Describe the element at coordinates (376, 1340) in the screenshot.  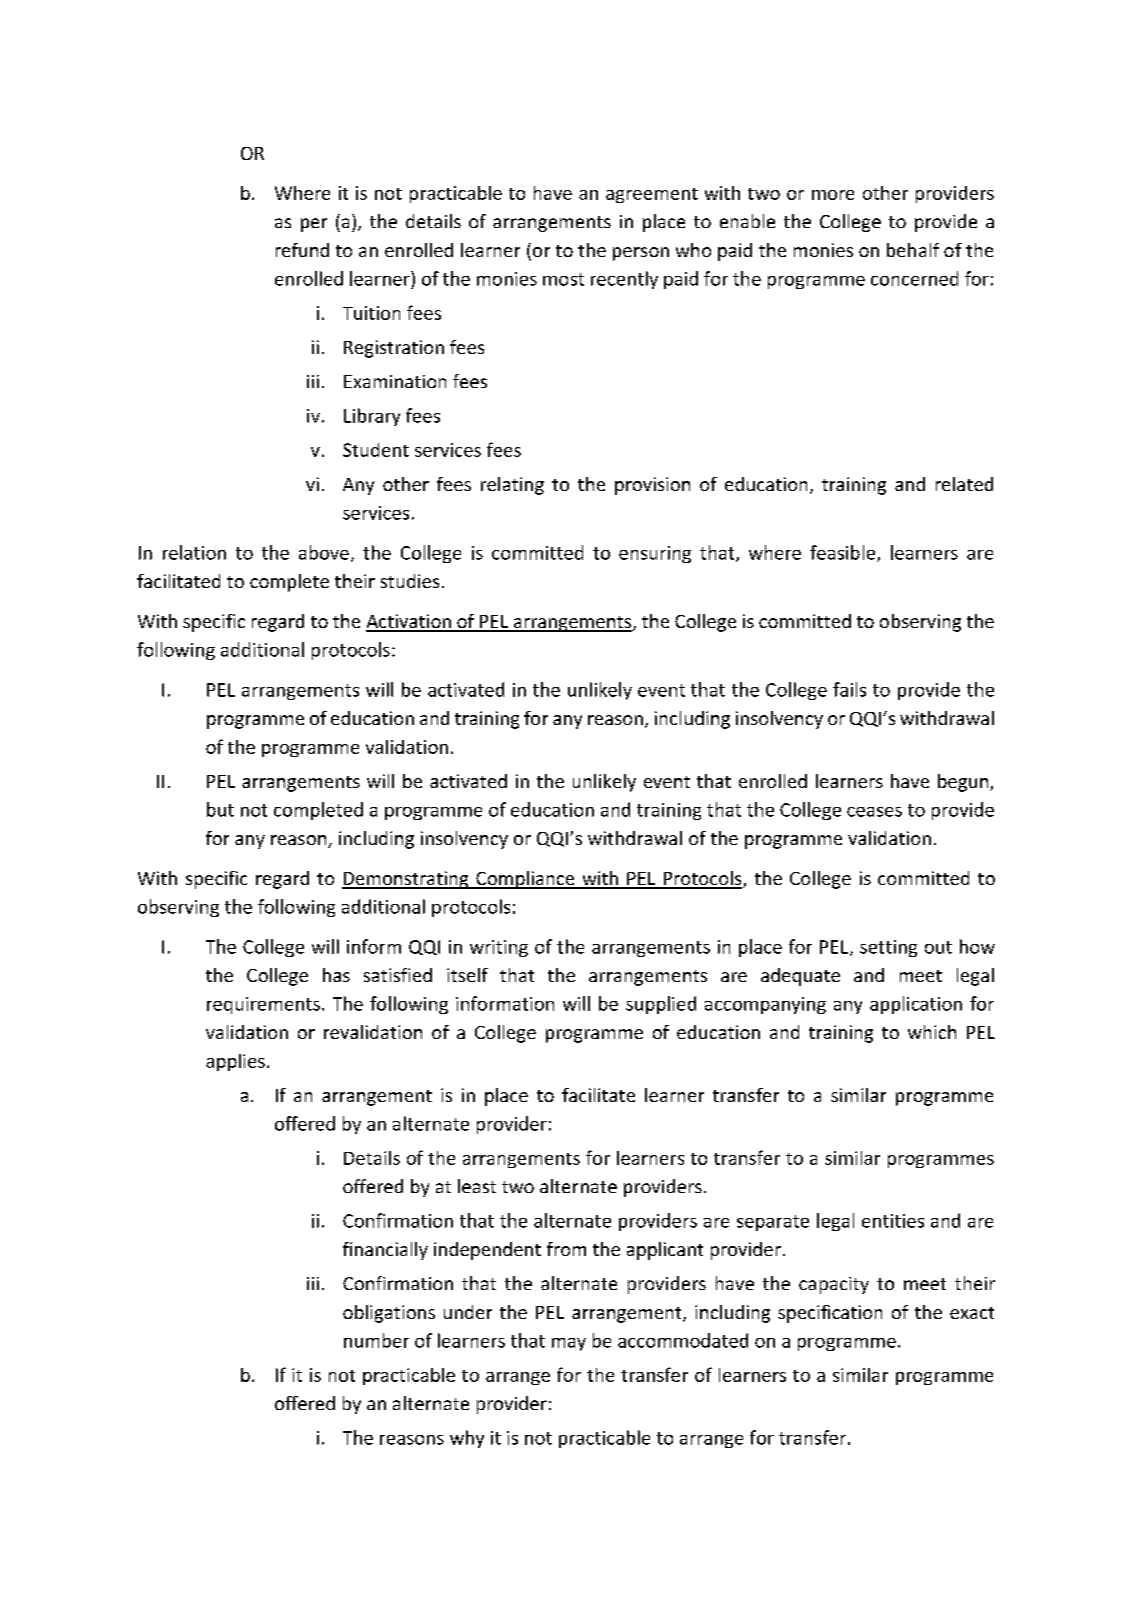
I see `number` at that location.
